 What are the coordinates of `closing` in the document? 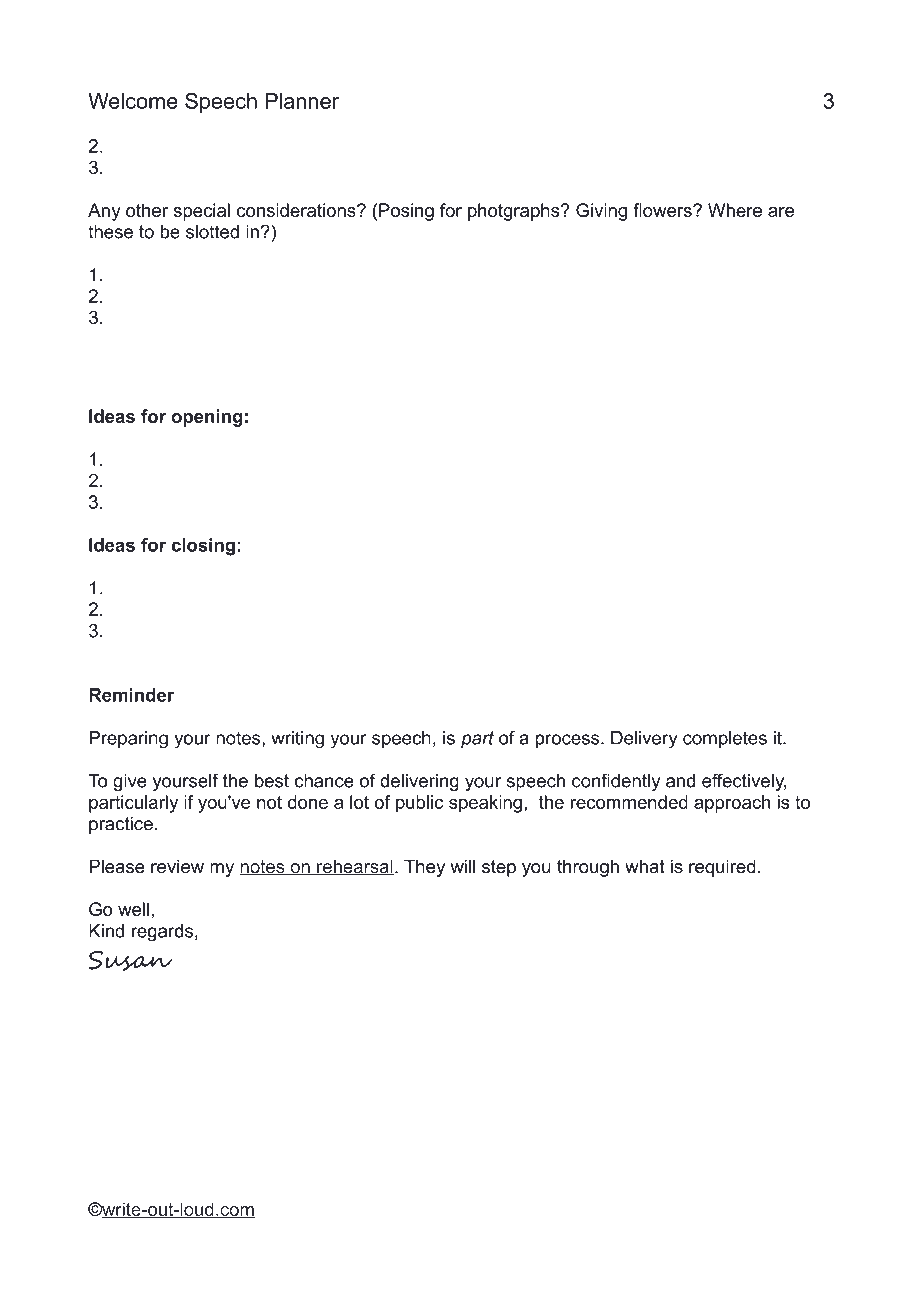 It's located at (203, 547).
